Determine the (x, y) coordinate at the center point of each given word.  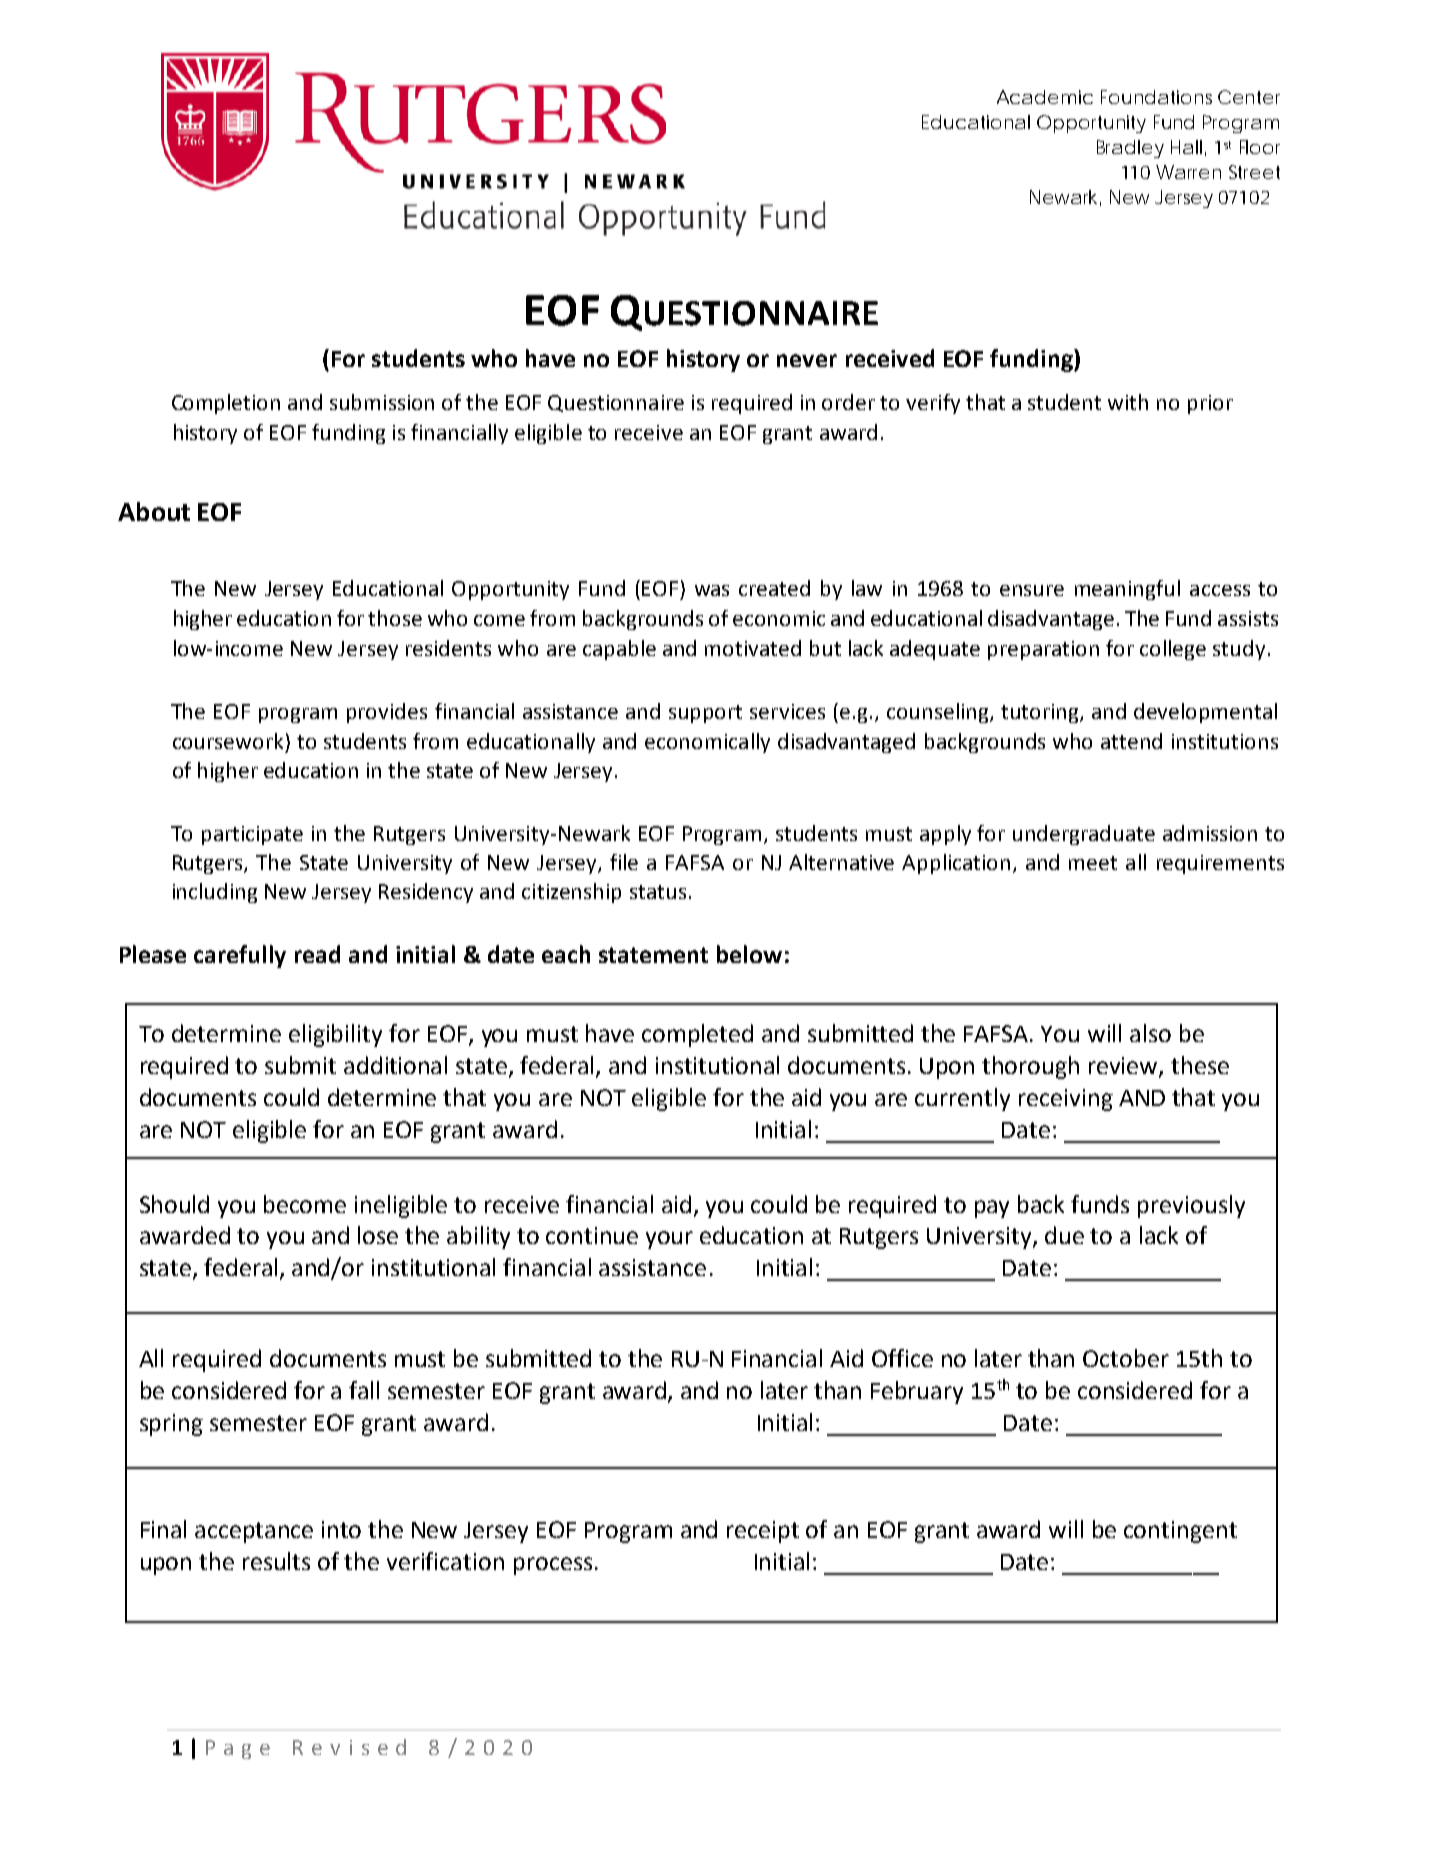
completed (697, 1035)
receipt (763, 1532)
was (712, 590)
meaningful (1127, 590)
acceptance (254, 1532)
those (395, 618)
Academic (1045, 97)
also (1150, 1033)
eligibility (335, 1035)
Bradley (1130, 149)
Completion (226, 404)
